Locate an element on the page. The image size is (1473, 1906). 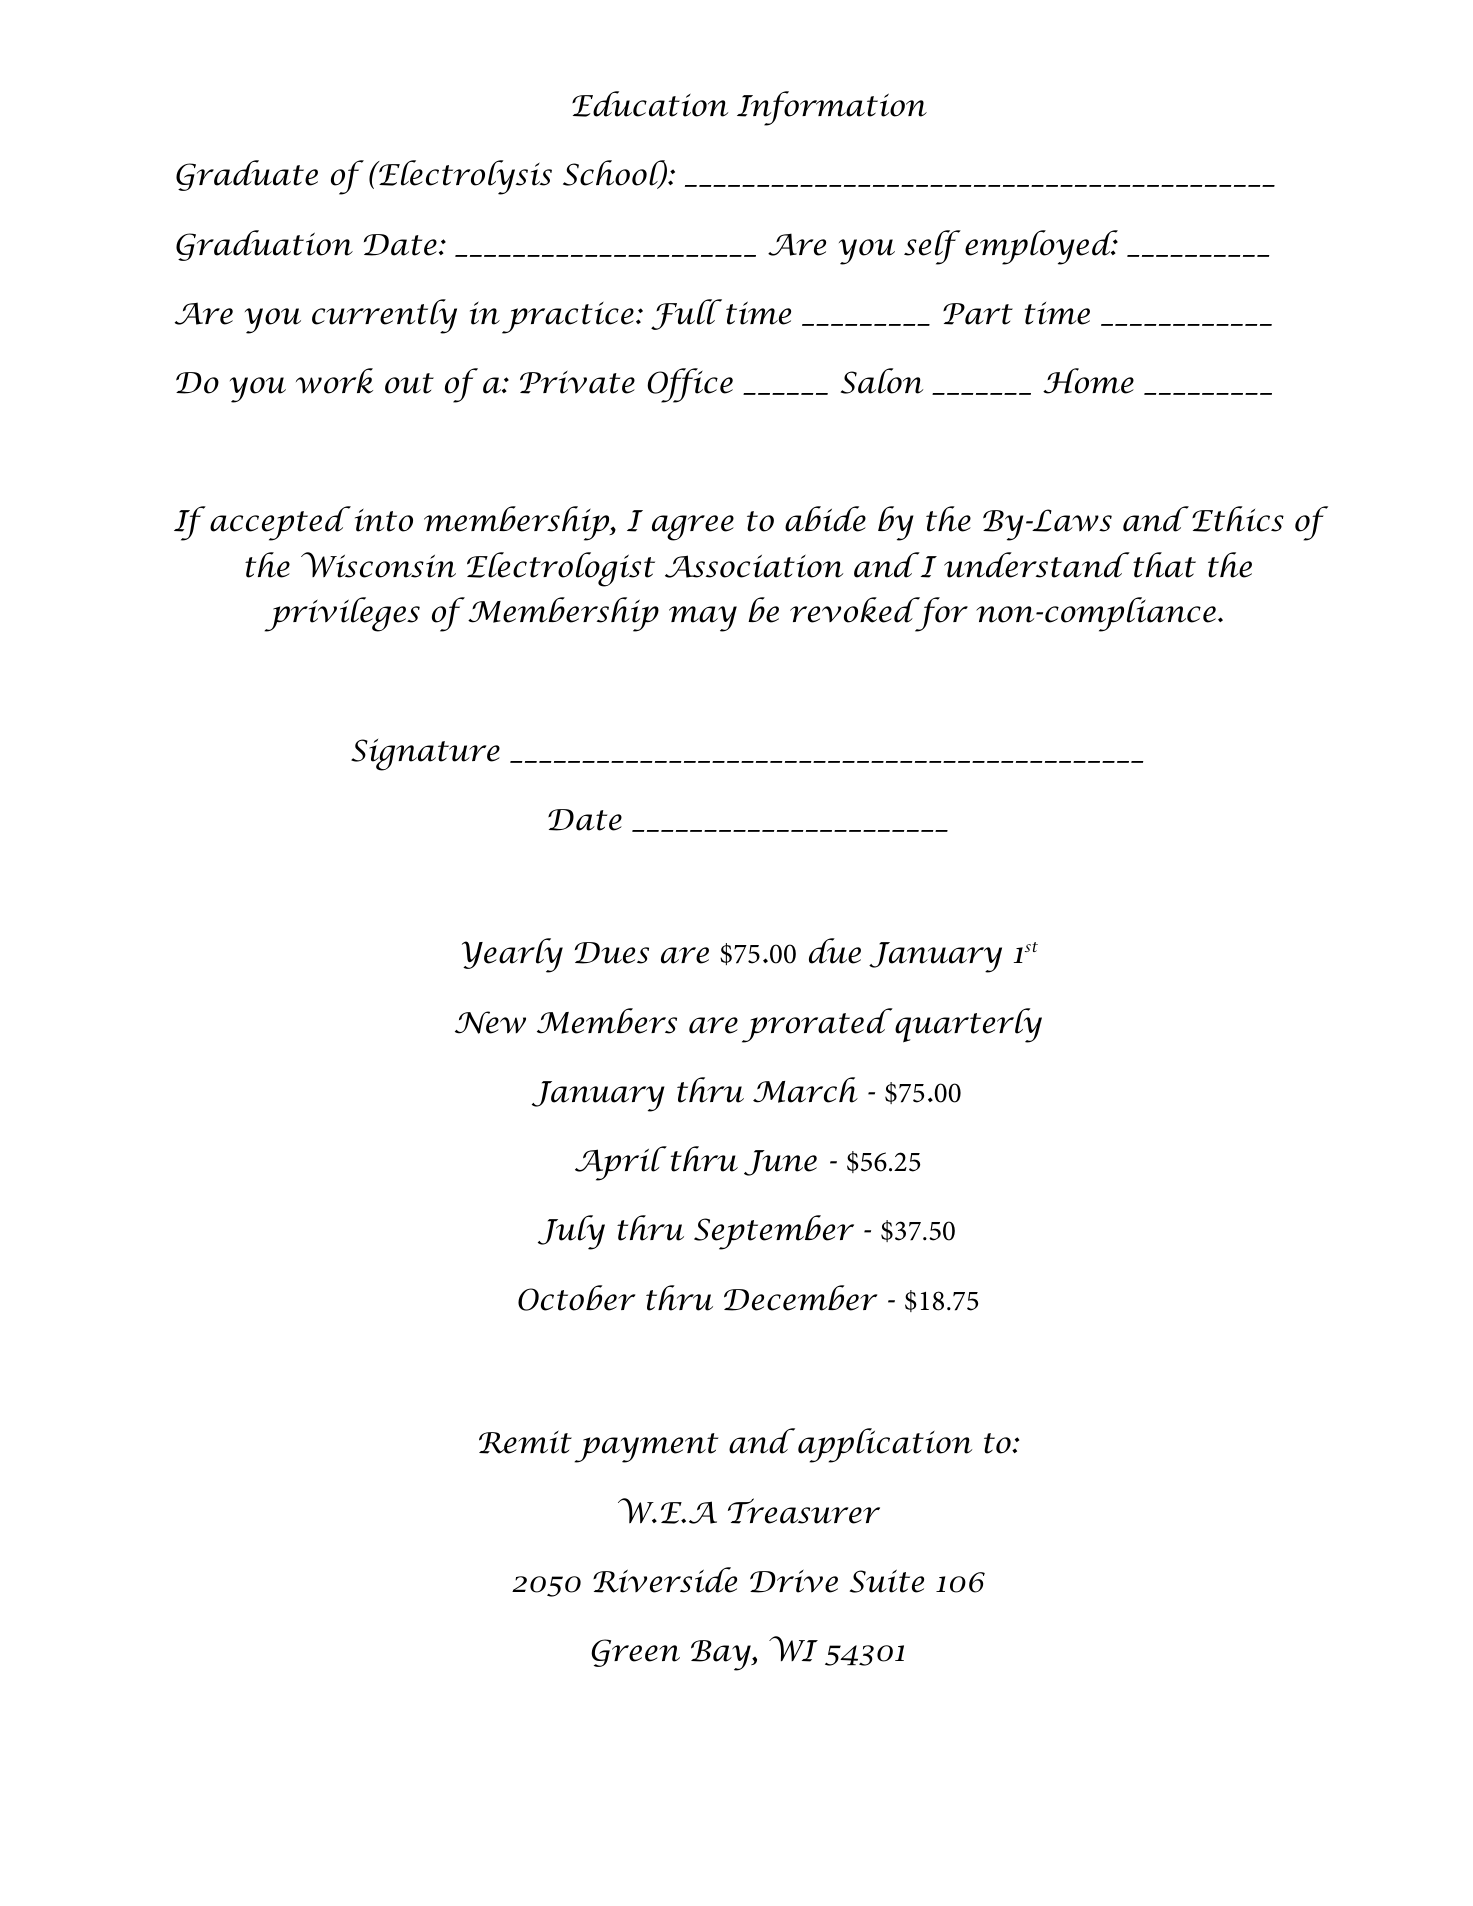
Drive is located at coordinates (794, 1581).
